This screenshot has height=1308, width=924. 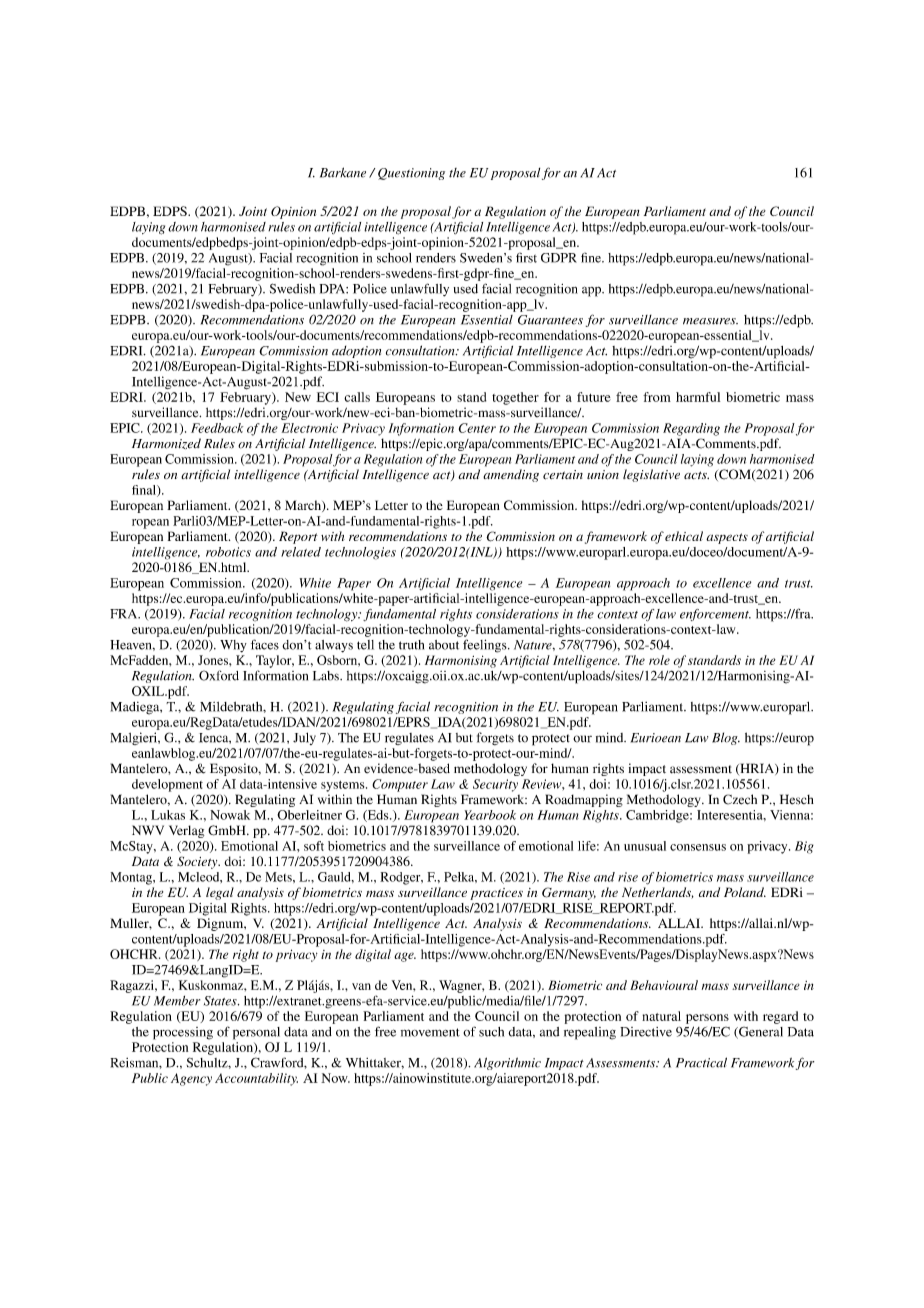 I want to click on Questioning, so click(x=411, y=174).
